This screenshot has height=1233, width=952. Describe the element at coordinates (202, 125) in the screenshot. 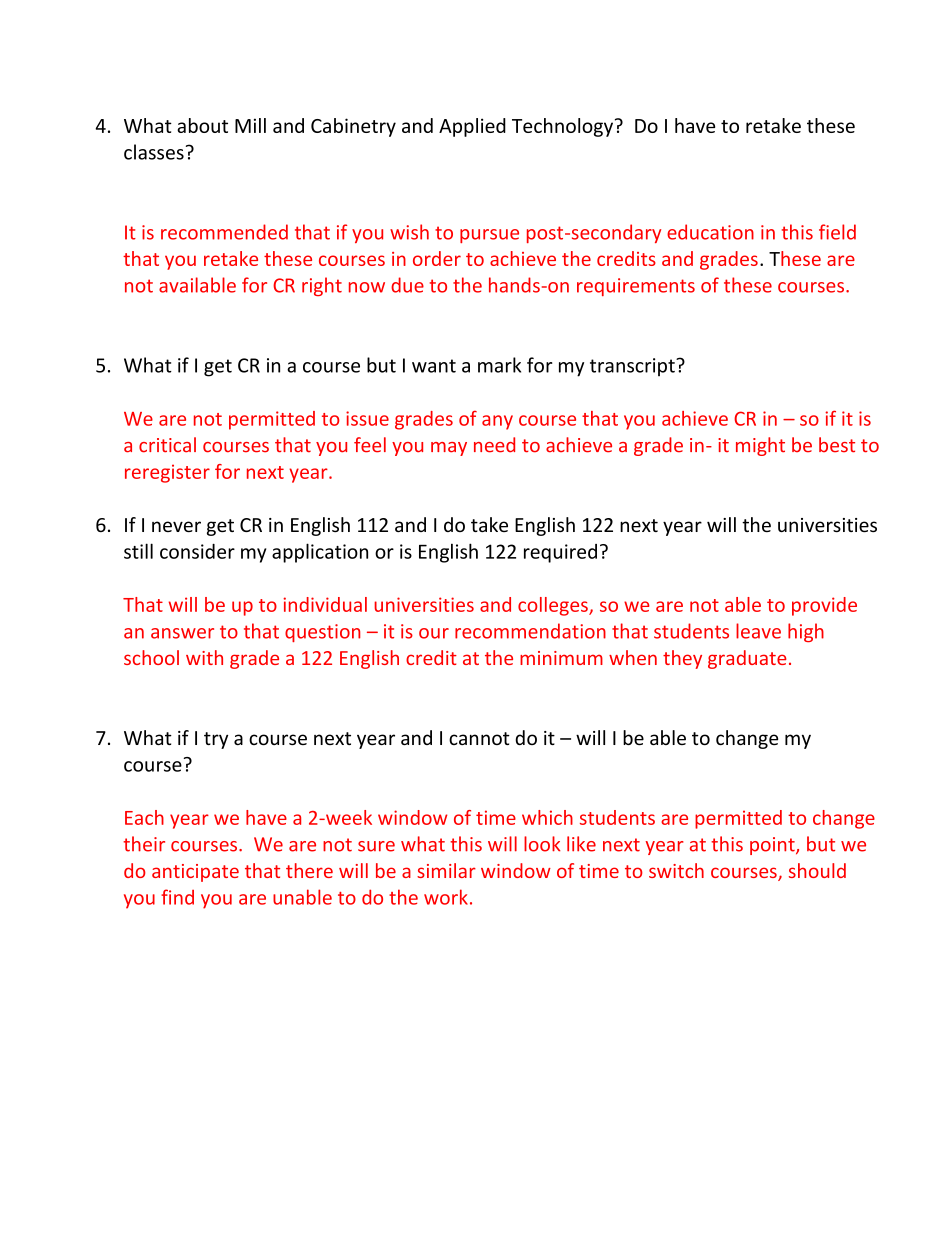

I see `about` at that location.
